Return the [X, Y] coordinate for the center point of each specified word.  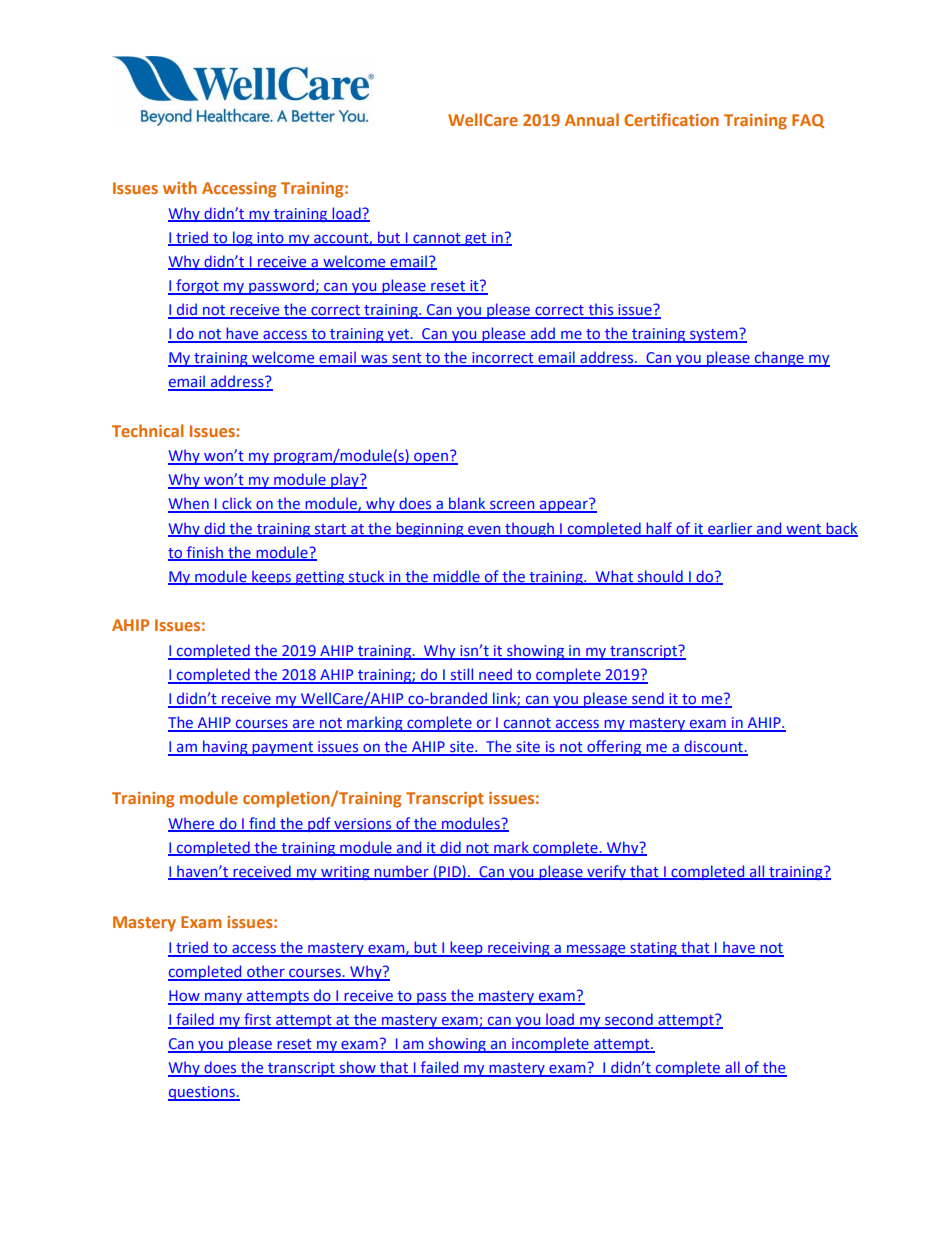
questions [202, 1093]
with [180, 187]
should [660, 577]
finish [205, 553]
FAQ [808, 121]
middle [456, 577]
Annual [592, 119]
